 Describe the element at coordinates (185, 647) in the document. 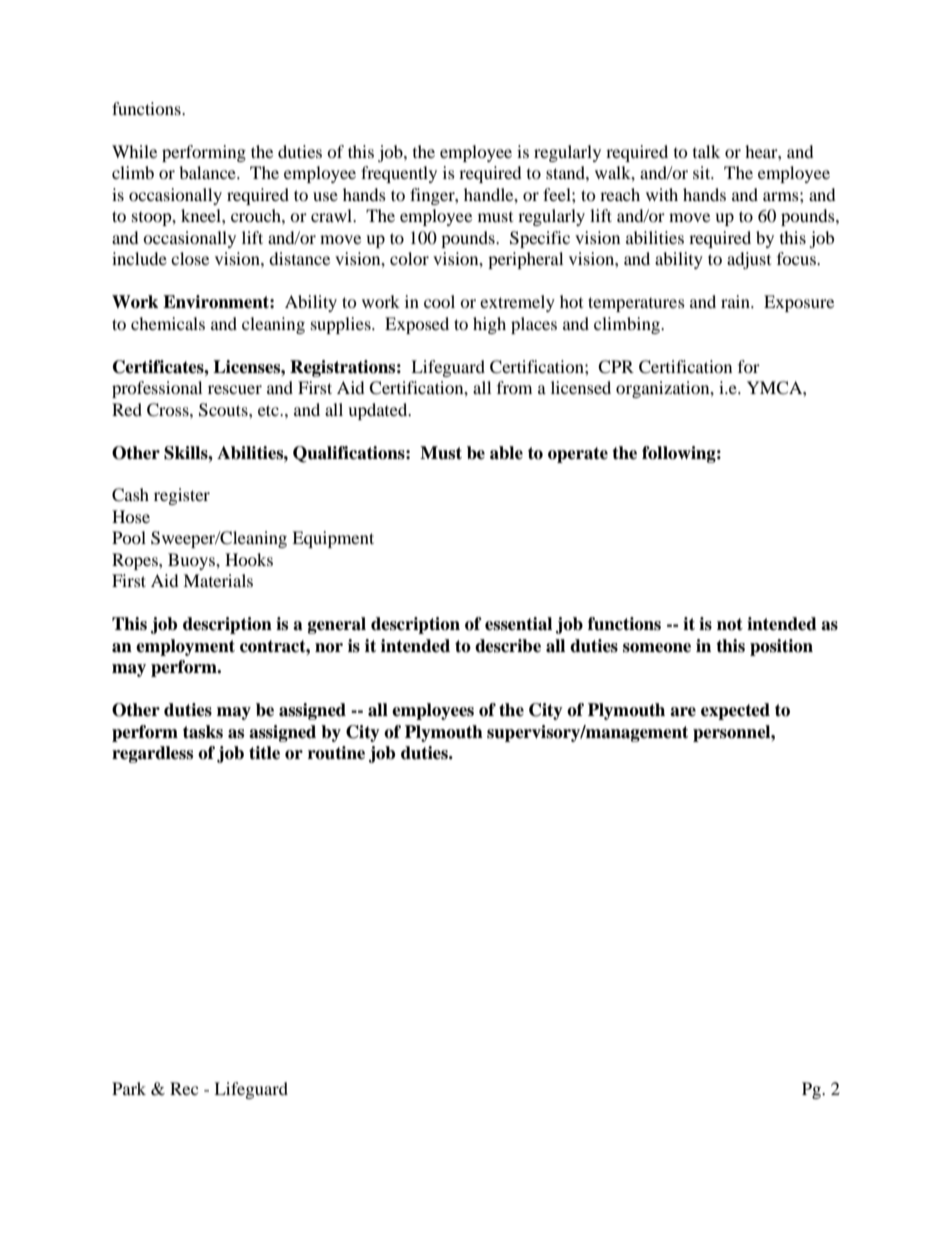

I see `employment` at that location.
